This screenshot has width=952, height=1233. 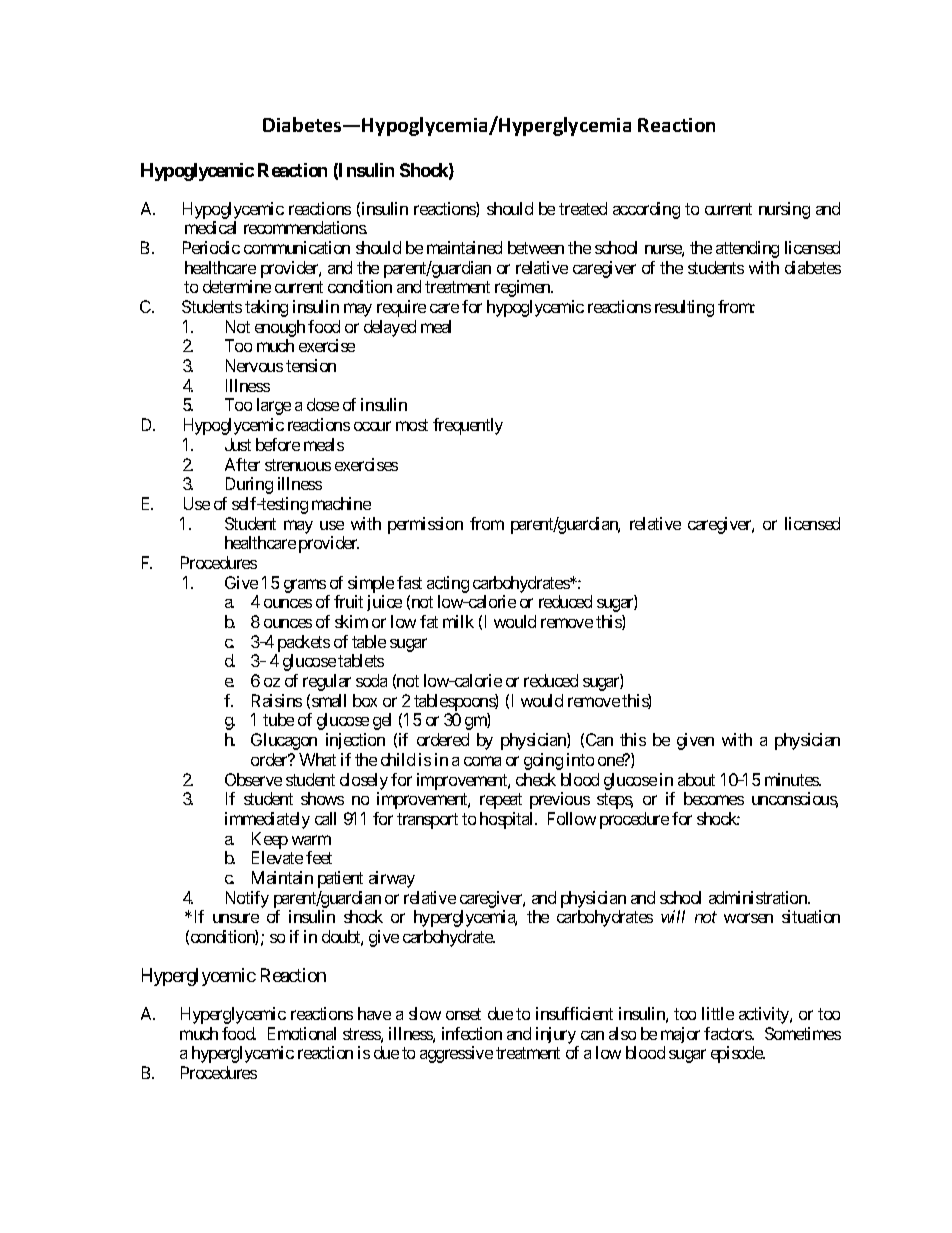 I want to click on Keep, so click(x=270, y=840).
